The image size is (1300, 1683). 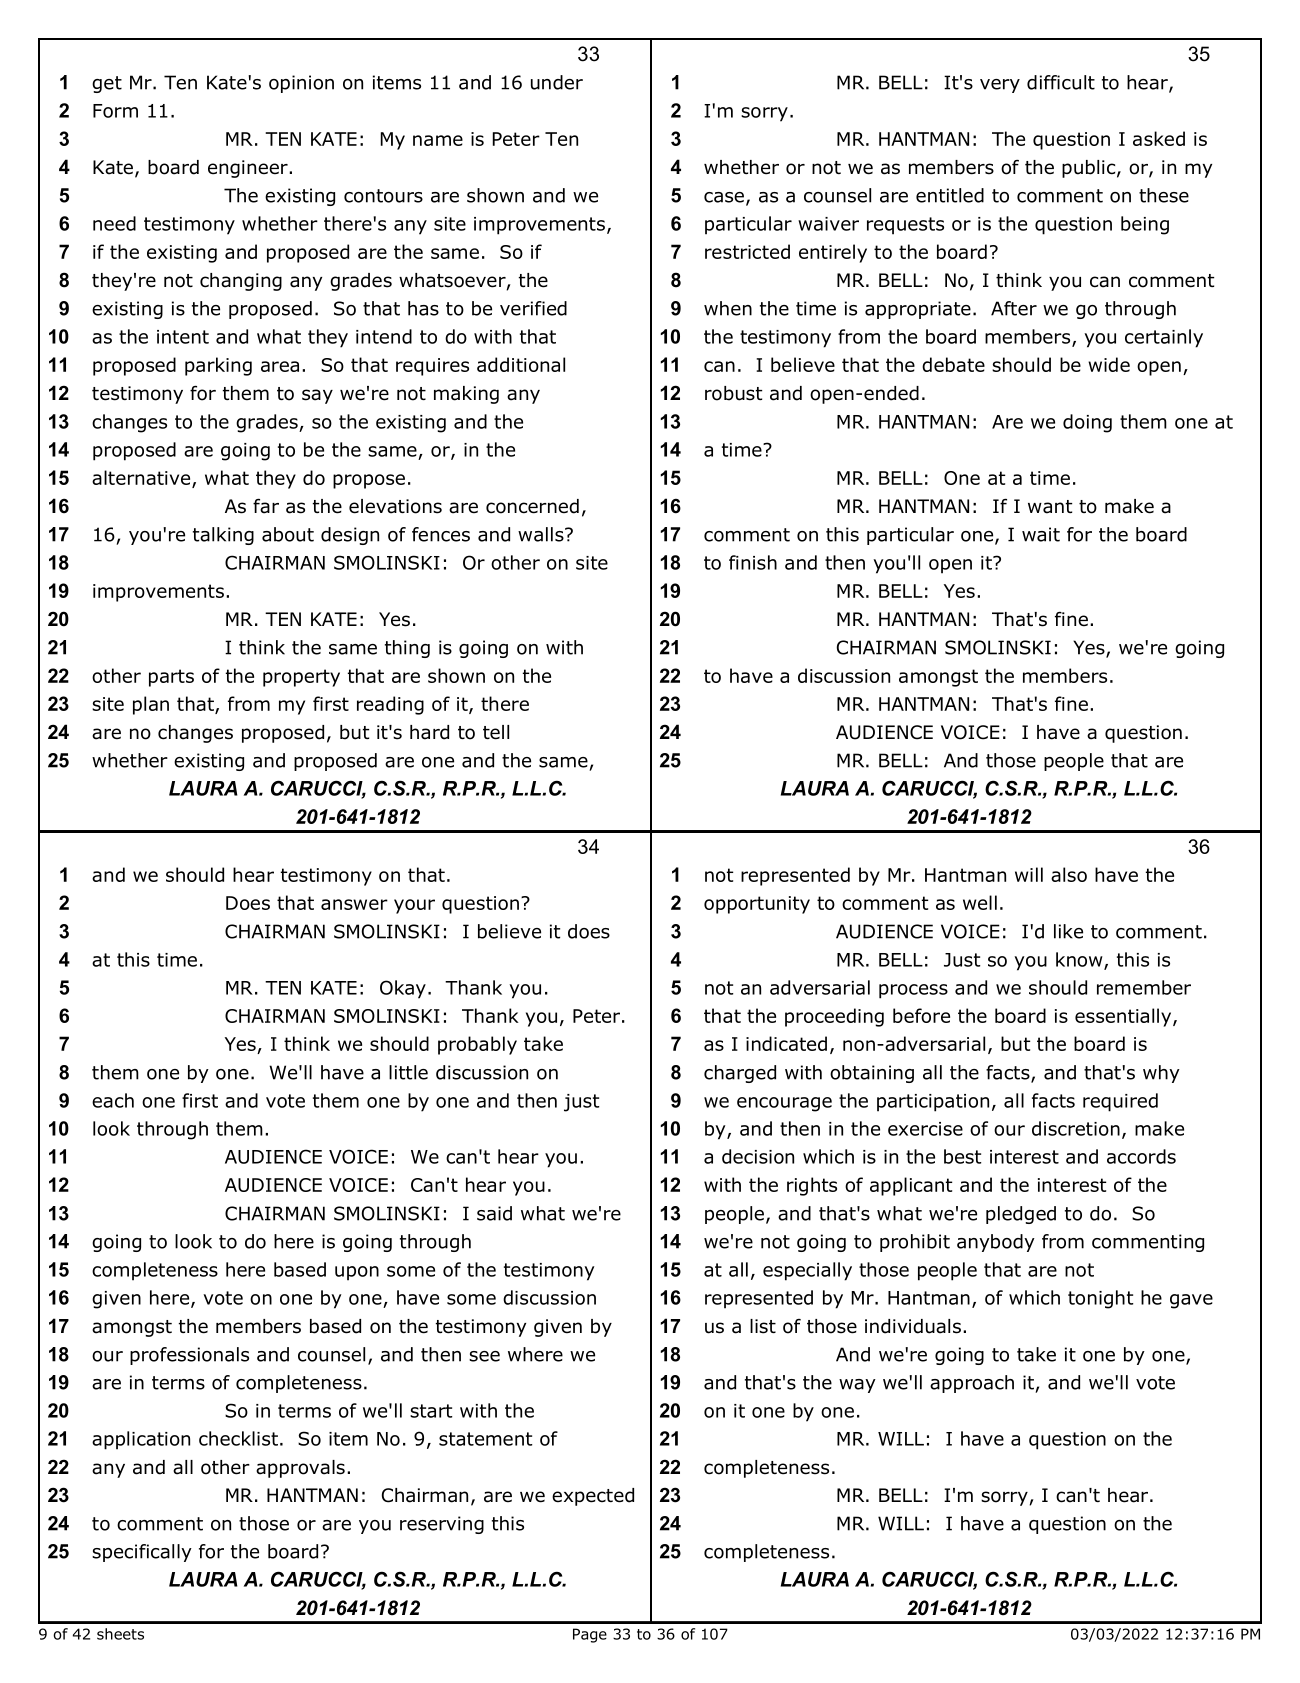 What do you see at coordinates (753, 562) in the screenshot?
I see `finish` at bounding box center [753, 562].
